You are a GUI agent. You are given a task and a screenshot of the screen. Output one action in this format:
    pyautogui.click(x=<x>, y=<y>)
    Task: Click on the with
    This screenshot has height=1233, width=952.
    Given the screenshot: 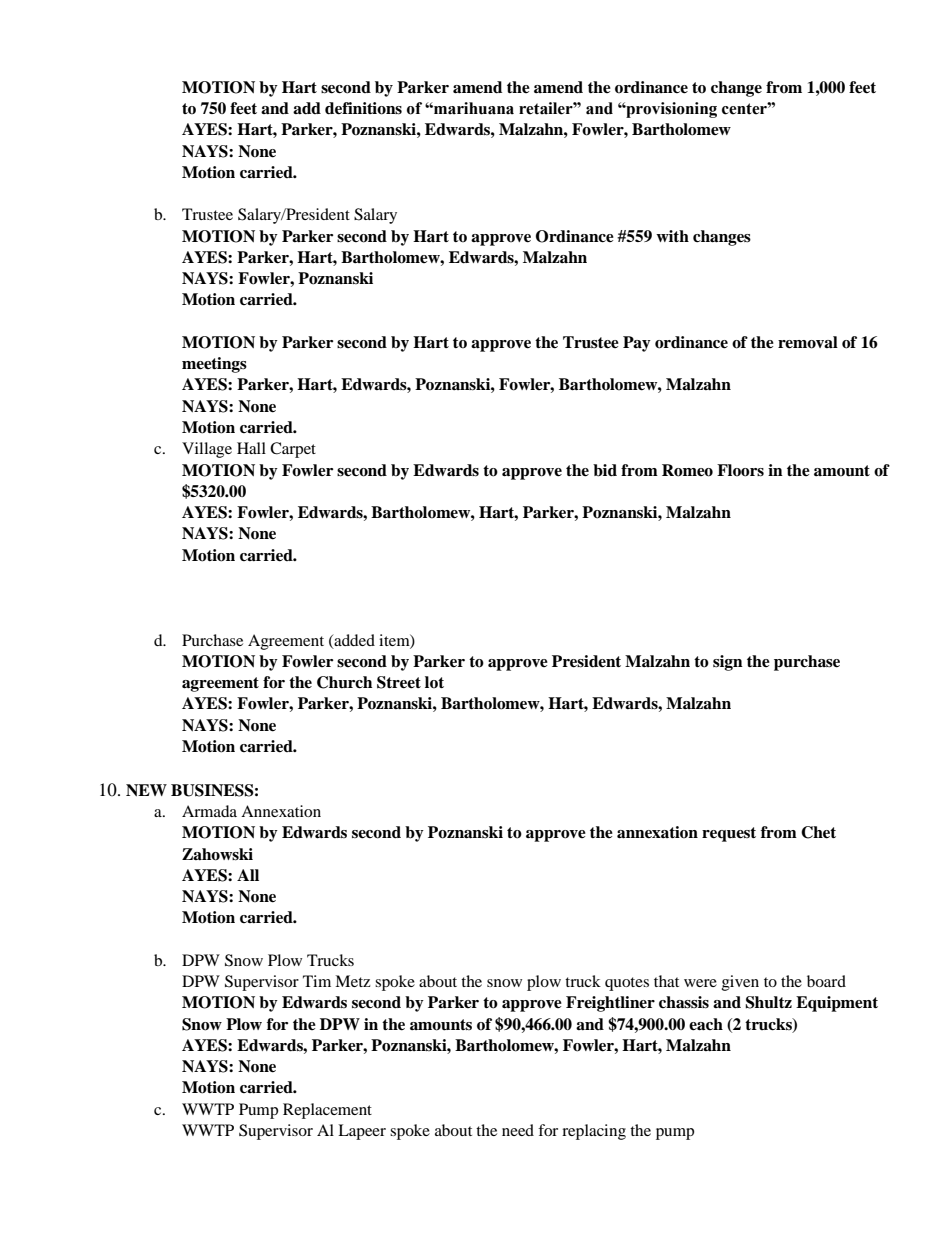 What is the action you would take?
    pyautogui.click(x=672, y=236)
